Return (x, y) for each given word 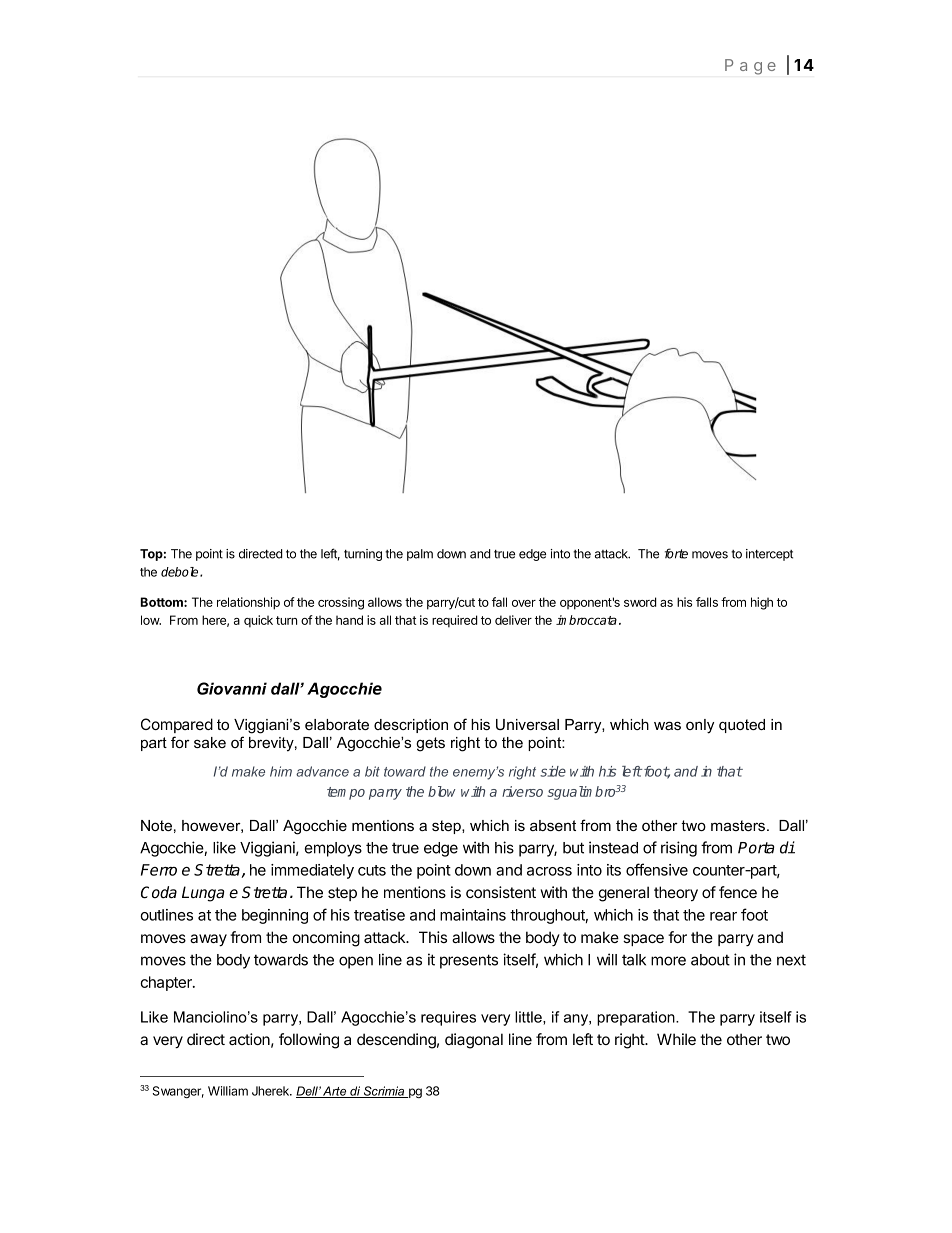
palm (420, 555)
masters (739, 825)
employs (333, 849)
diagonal (474, 1041)
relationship (248, 603)
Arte (335, 1092)
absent (553, 825)
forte (676, 553)
